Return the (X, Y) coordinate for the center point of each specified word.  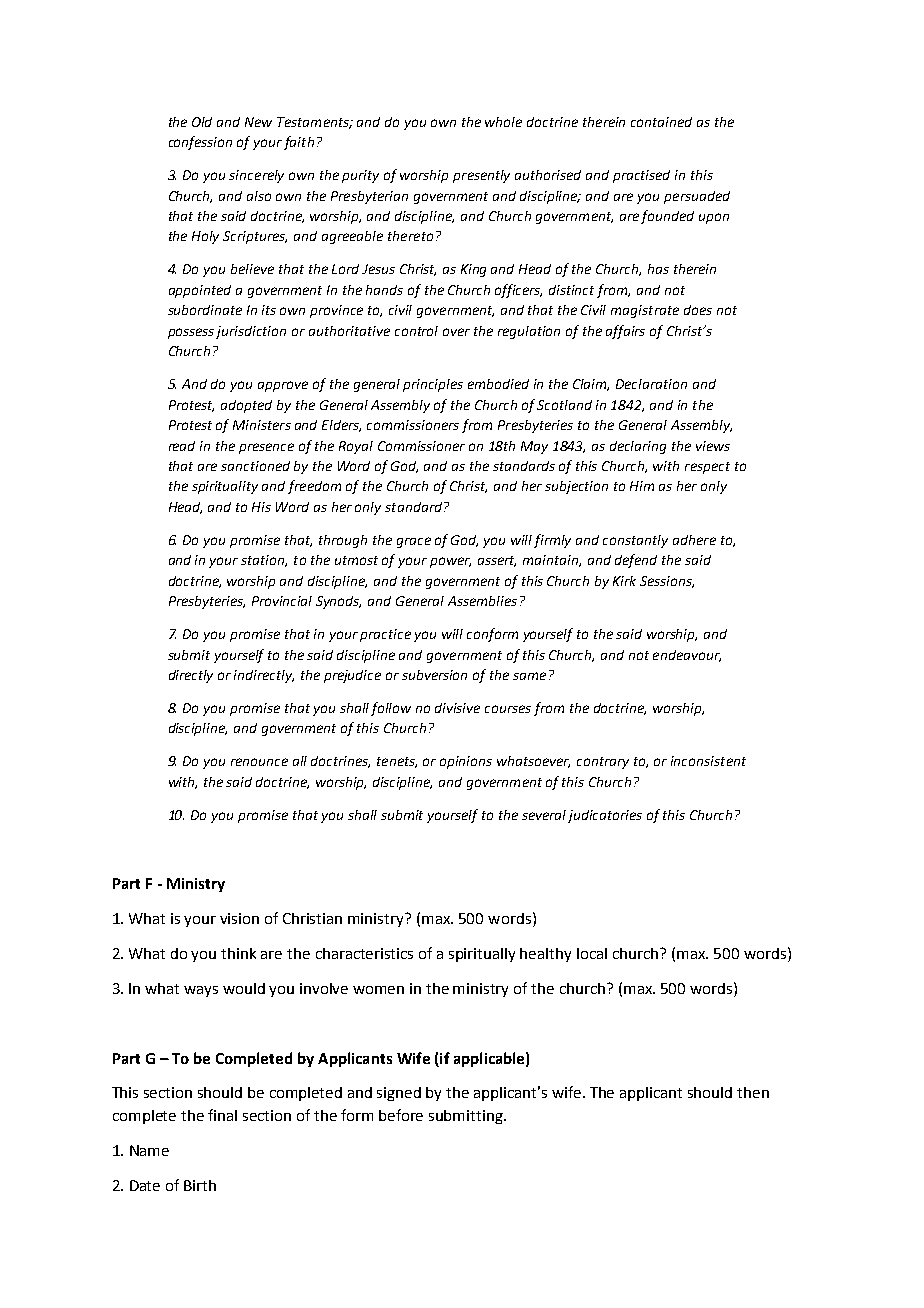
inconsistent (708, 761)
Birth (200, 1185)
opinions (466, 762)
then (753, 1092)
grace (414, 542)
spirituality (225, 487)
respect (707, 468)
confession (200, 143)
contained (661, 122)
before (401, 1115)
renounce (259, 762)
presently (481, 176)
